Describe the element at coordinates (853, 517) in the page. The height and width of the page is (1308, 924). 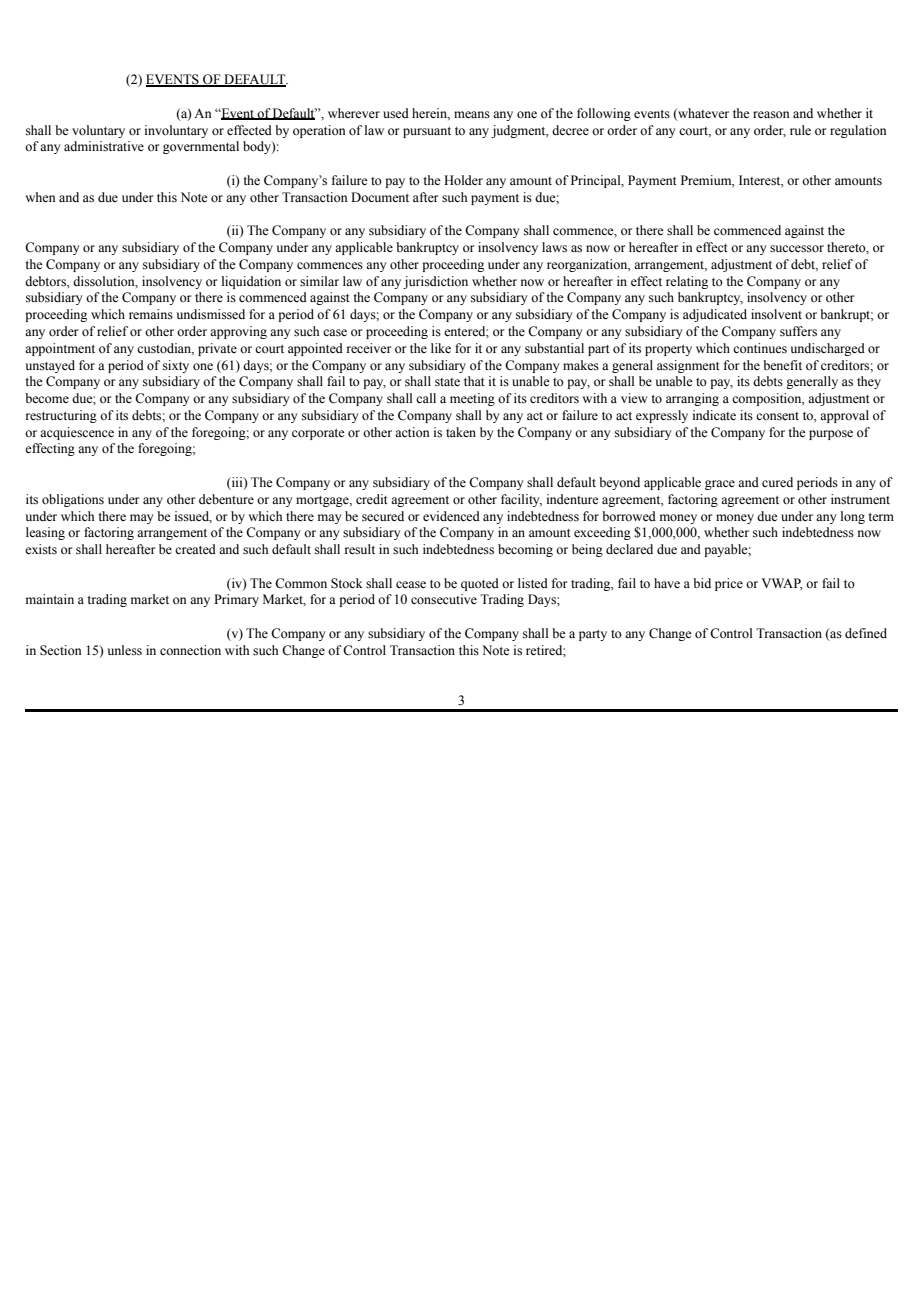
I see `long` at that location.
